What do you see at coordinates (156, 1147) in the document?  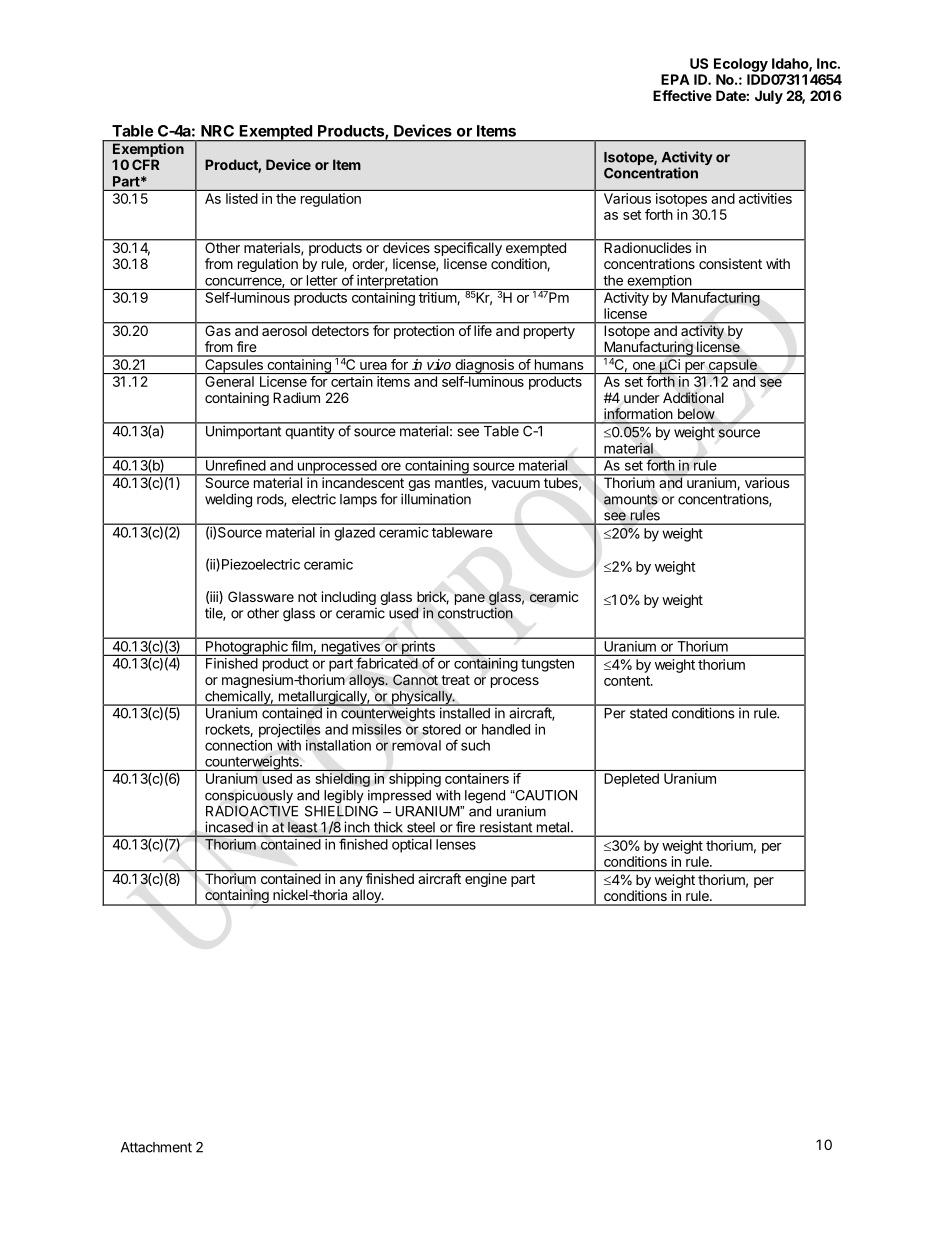 I see `Attachment` at bounding box center [156, 1147].
